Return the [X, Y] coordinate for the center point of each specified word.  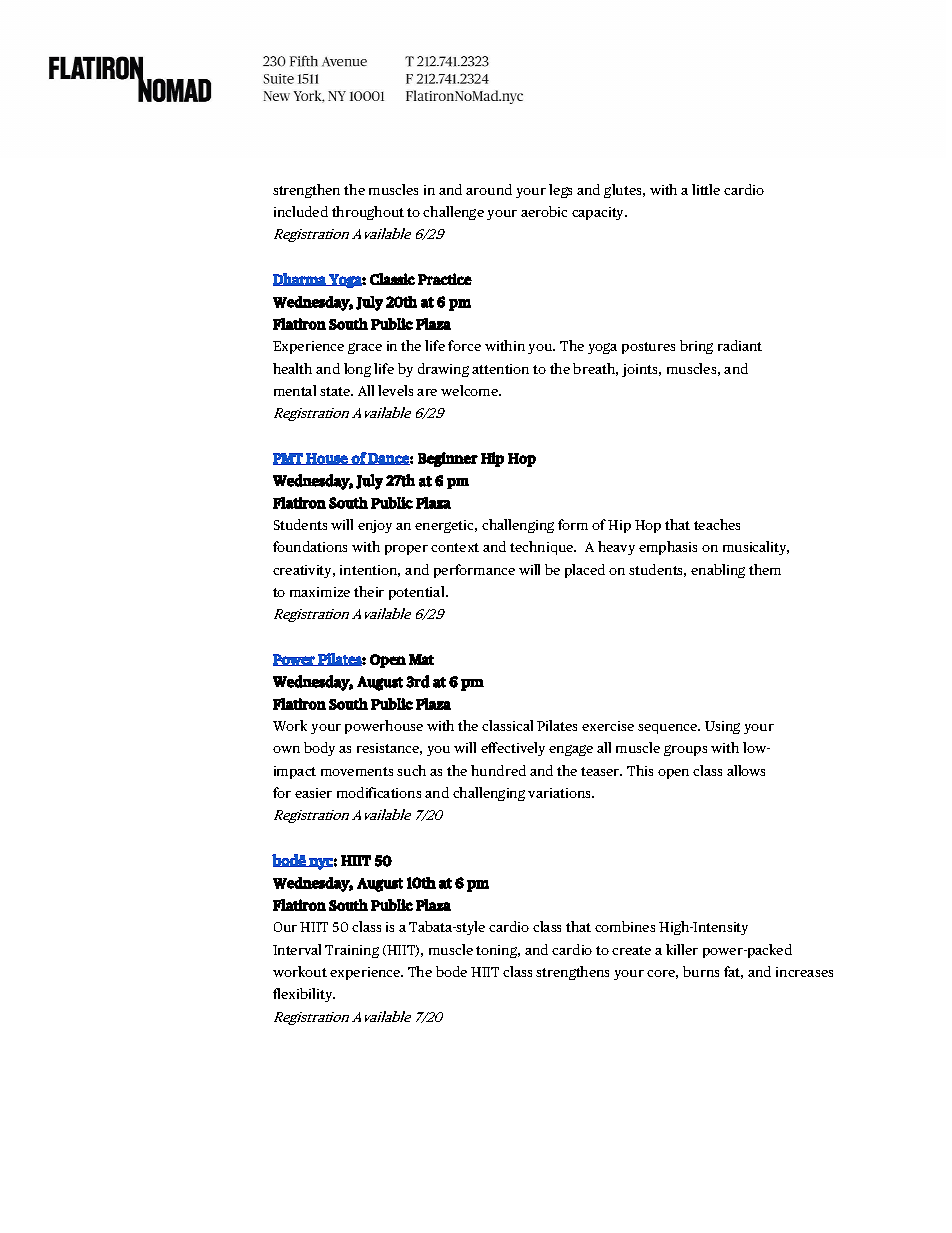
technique [543, 548]
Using [722, 727]
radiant [740, 345]
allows [746, 770]
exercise [608, 726]
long [357, 370]
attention [500, 369]
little [706, 189]
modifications [379, 792]
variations [560, 793]
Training [352, 951]
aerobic [544, 211]
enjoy [375, 526]
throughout [368, 213]
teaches [717, 524]
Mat [421, 659]
